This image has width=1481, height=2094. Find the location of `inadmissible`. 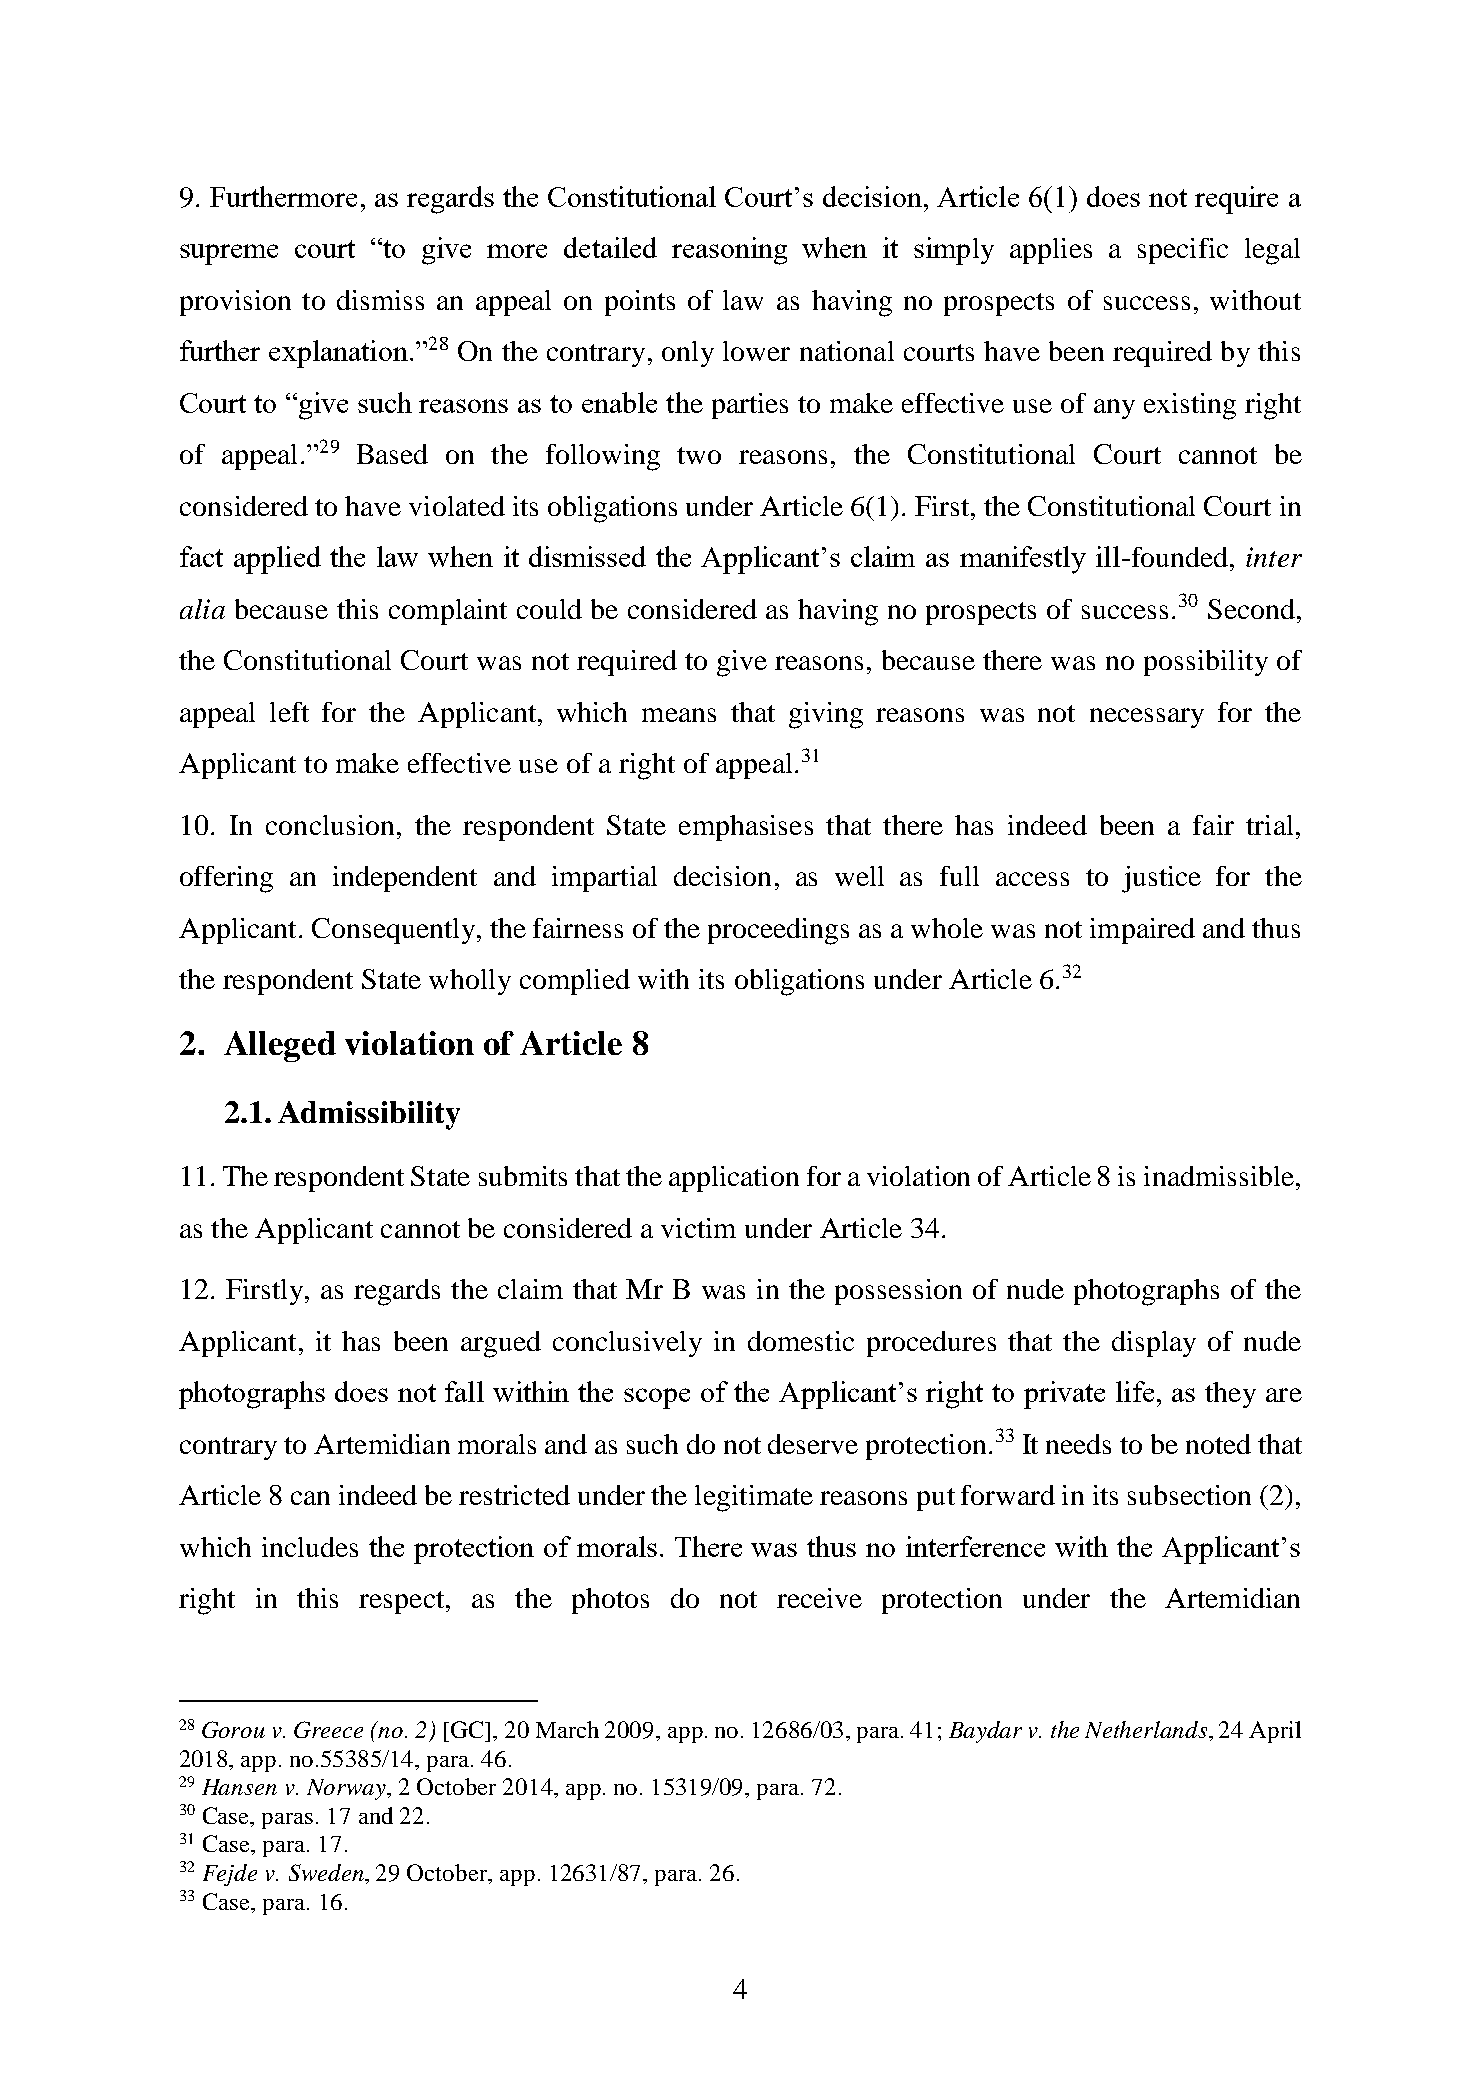

inadmissible is located at coordinates (1219, 1176).
